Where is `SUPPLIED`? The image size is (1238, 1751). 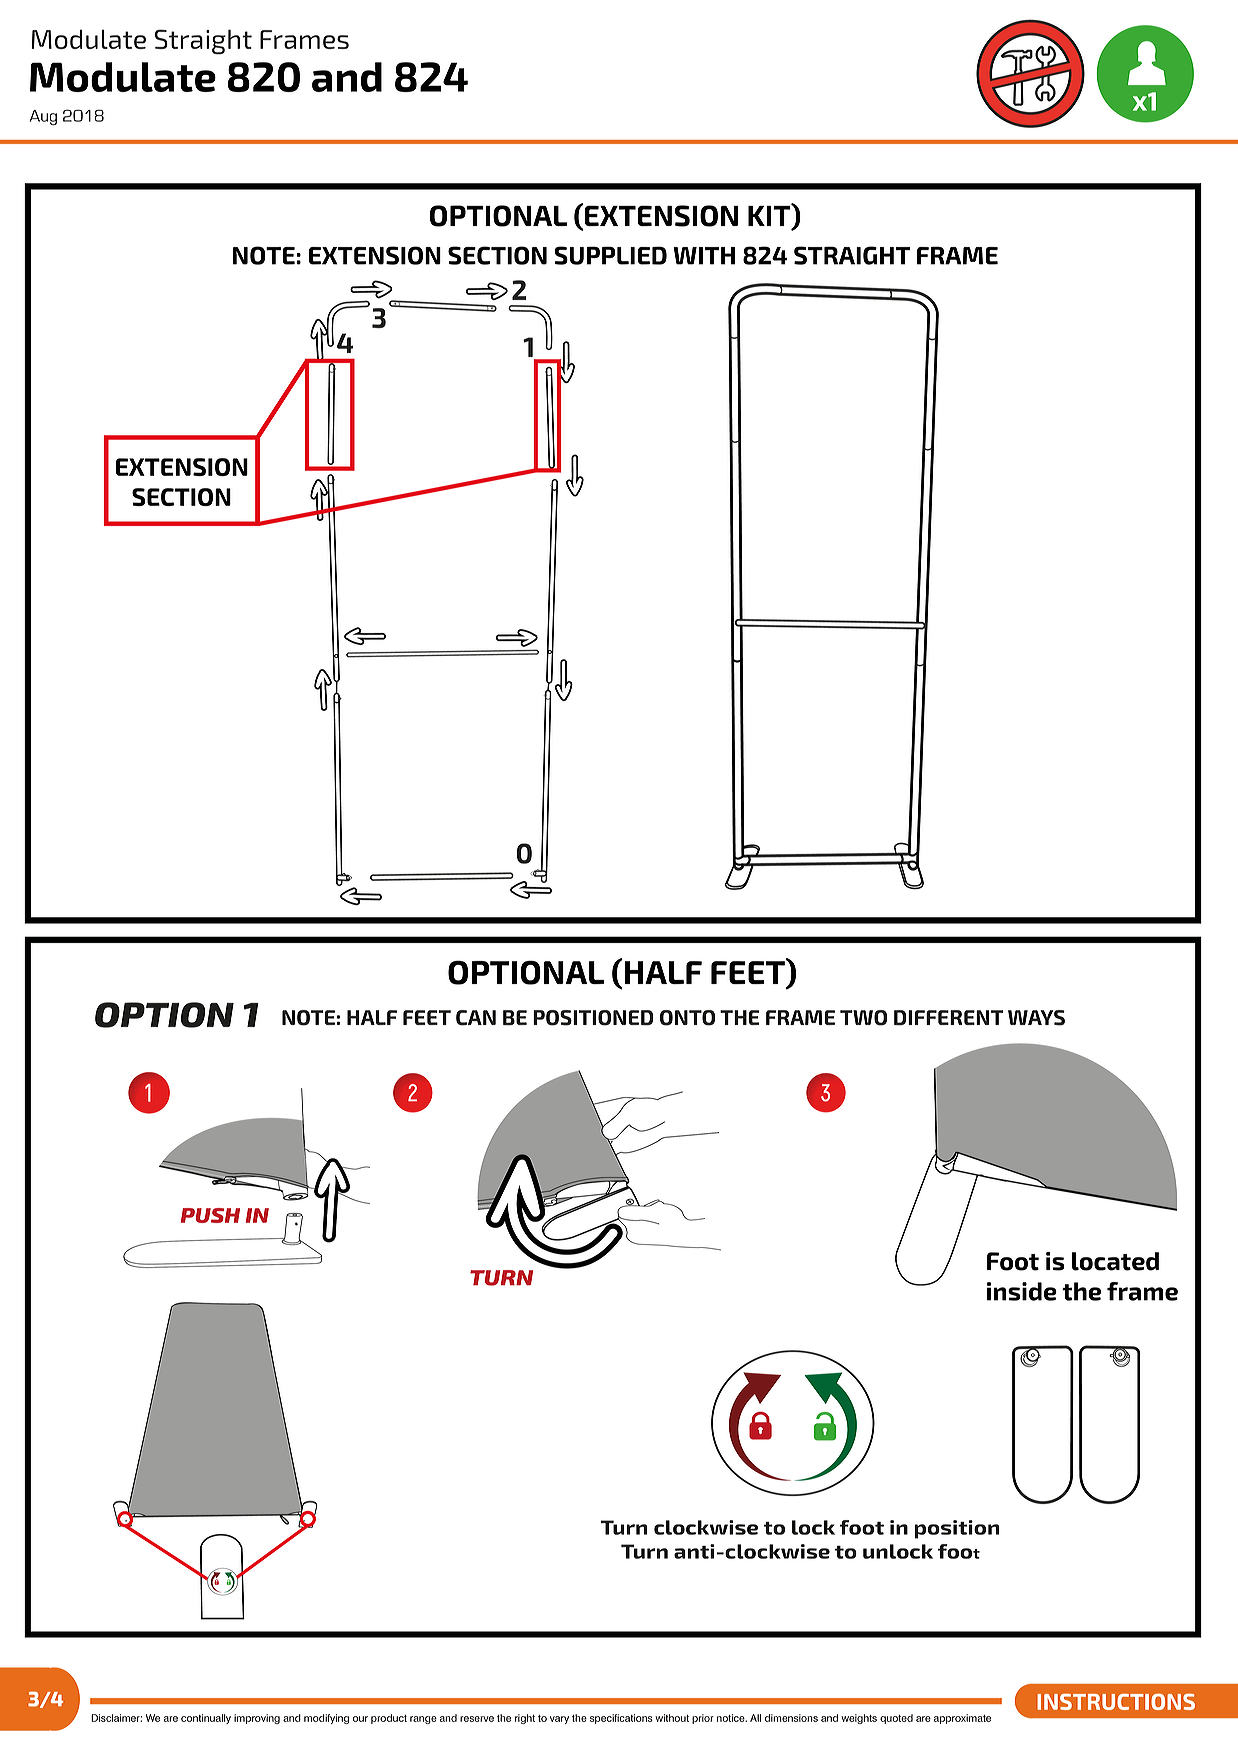 SUPPLIED is located at coordinates (610, 255).
